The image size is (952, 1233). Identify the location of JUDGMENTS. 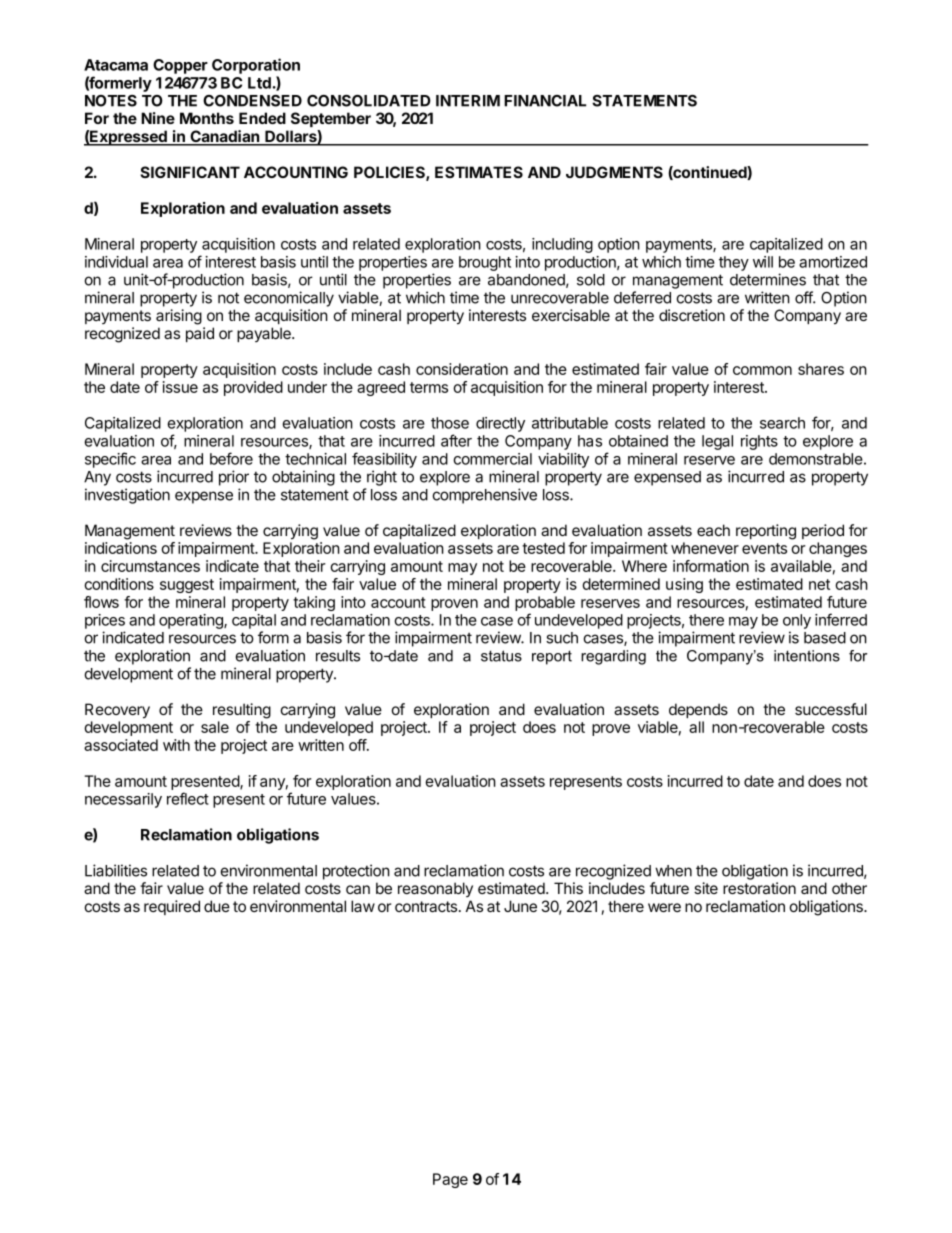
(614, 172).
